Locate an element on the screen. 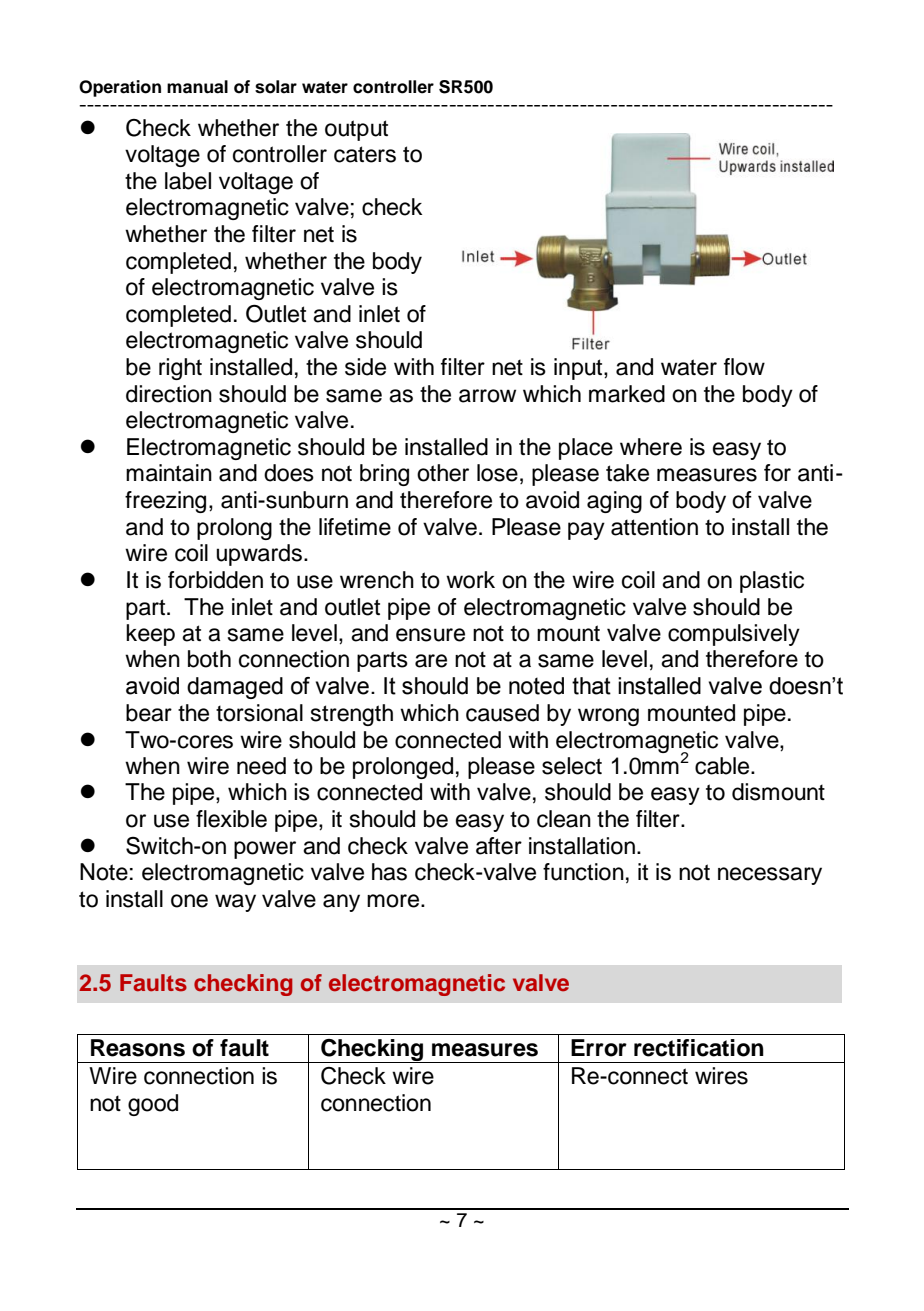  are is located at coordinates (431, 661).
